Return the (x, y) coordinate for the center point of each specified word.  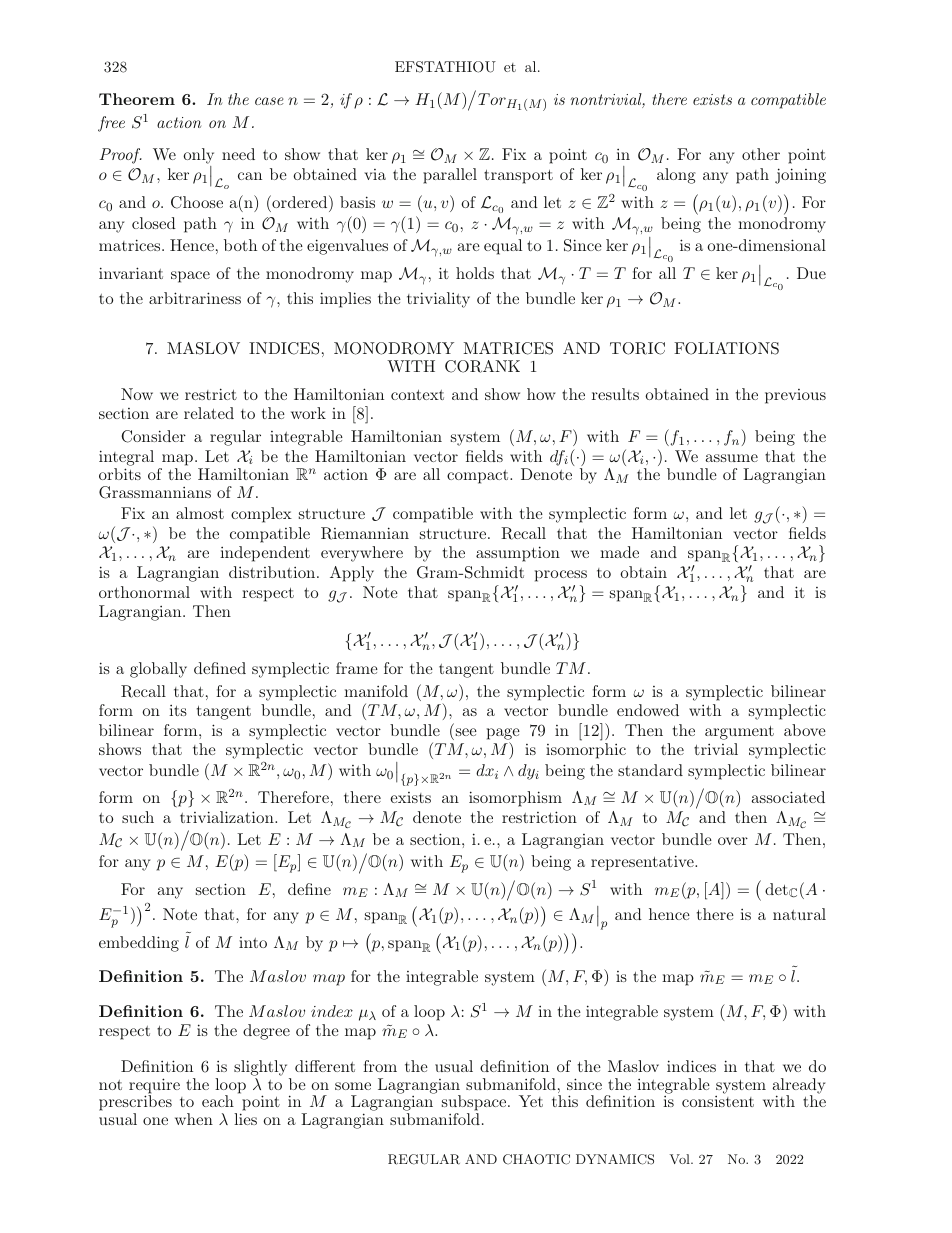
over (733, 841)
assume (732, 458)
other (761, 154)
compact (479, 477)
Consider (153, 436)
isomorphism (515, 799)
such (138, 817)
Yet (531, 1101)
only (198, 157)
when (194, 1119)
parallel (450, 176)
